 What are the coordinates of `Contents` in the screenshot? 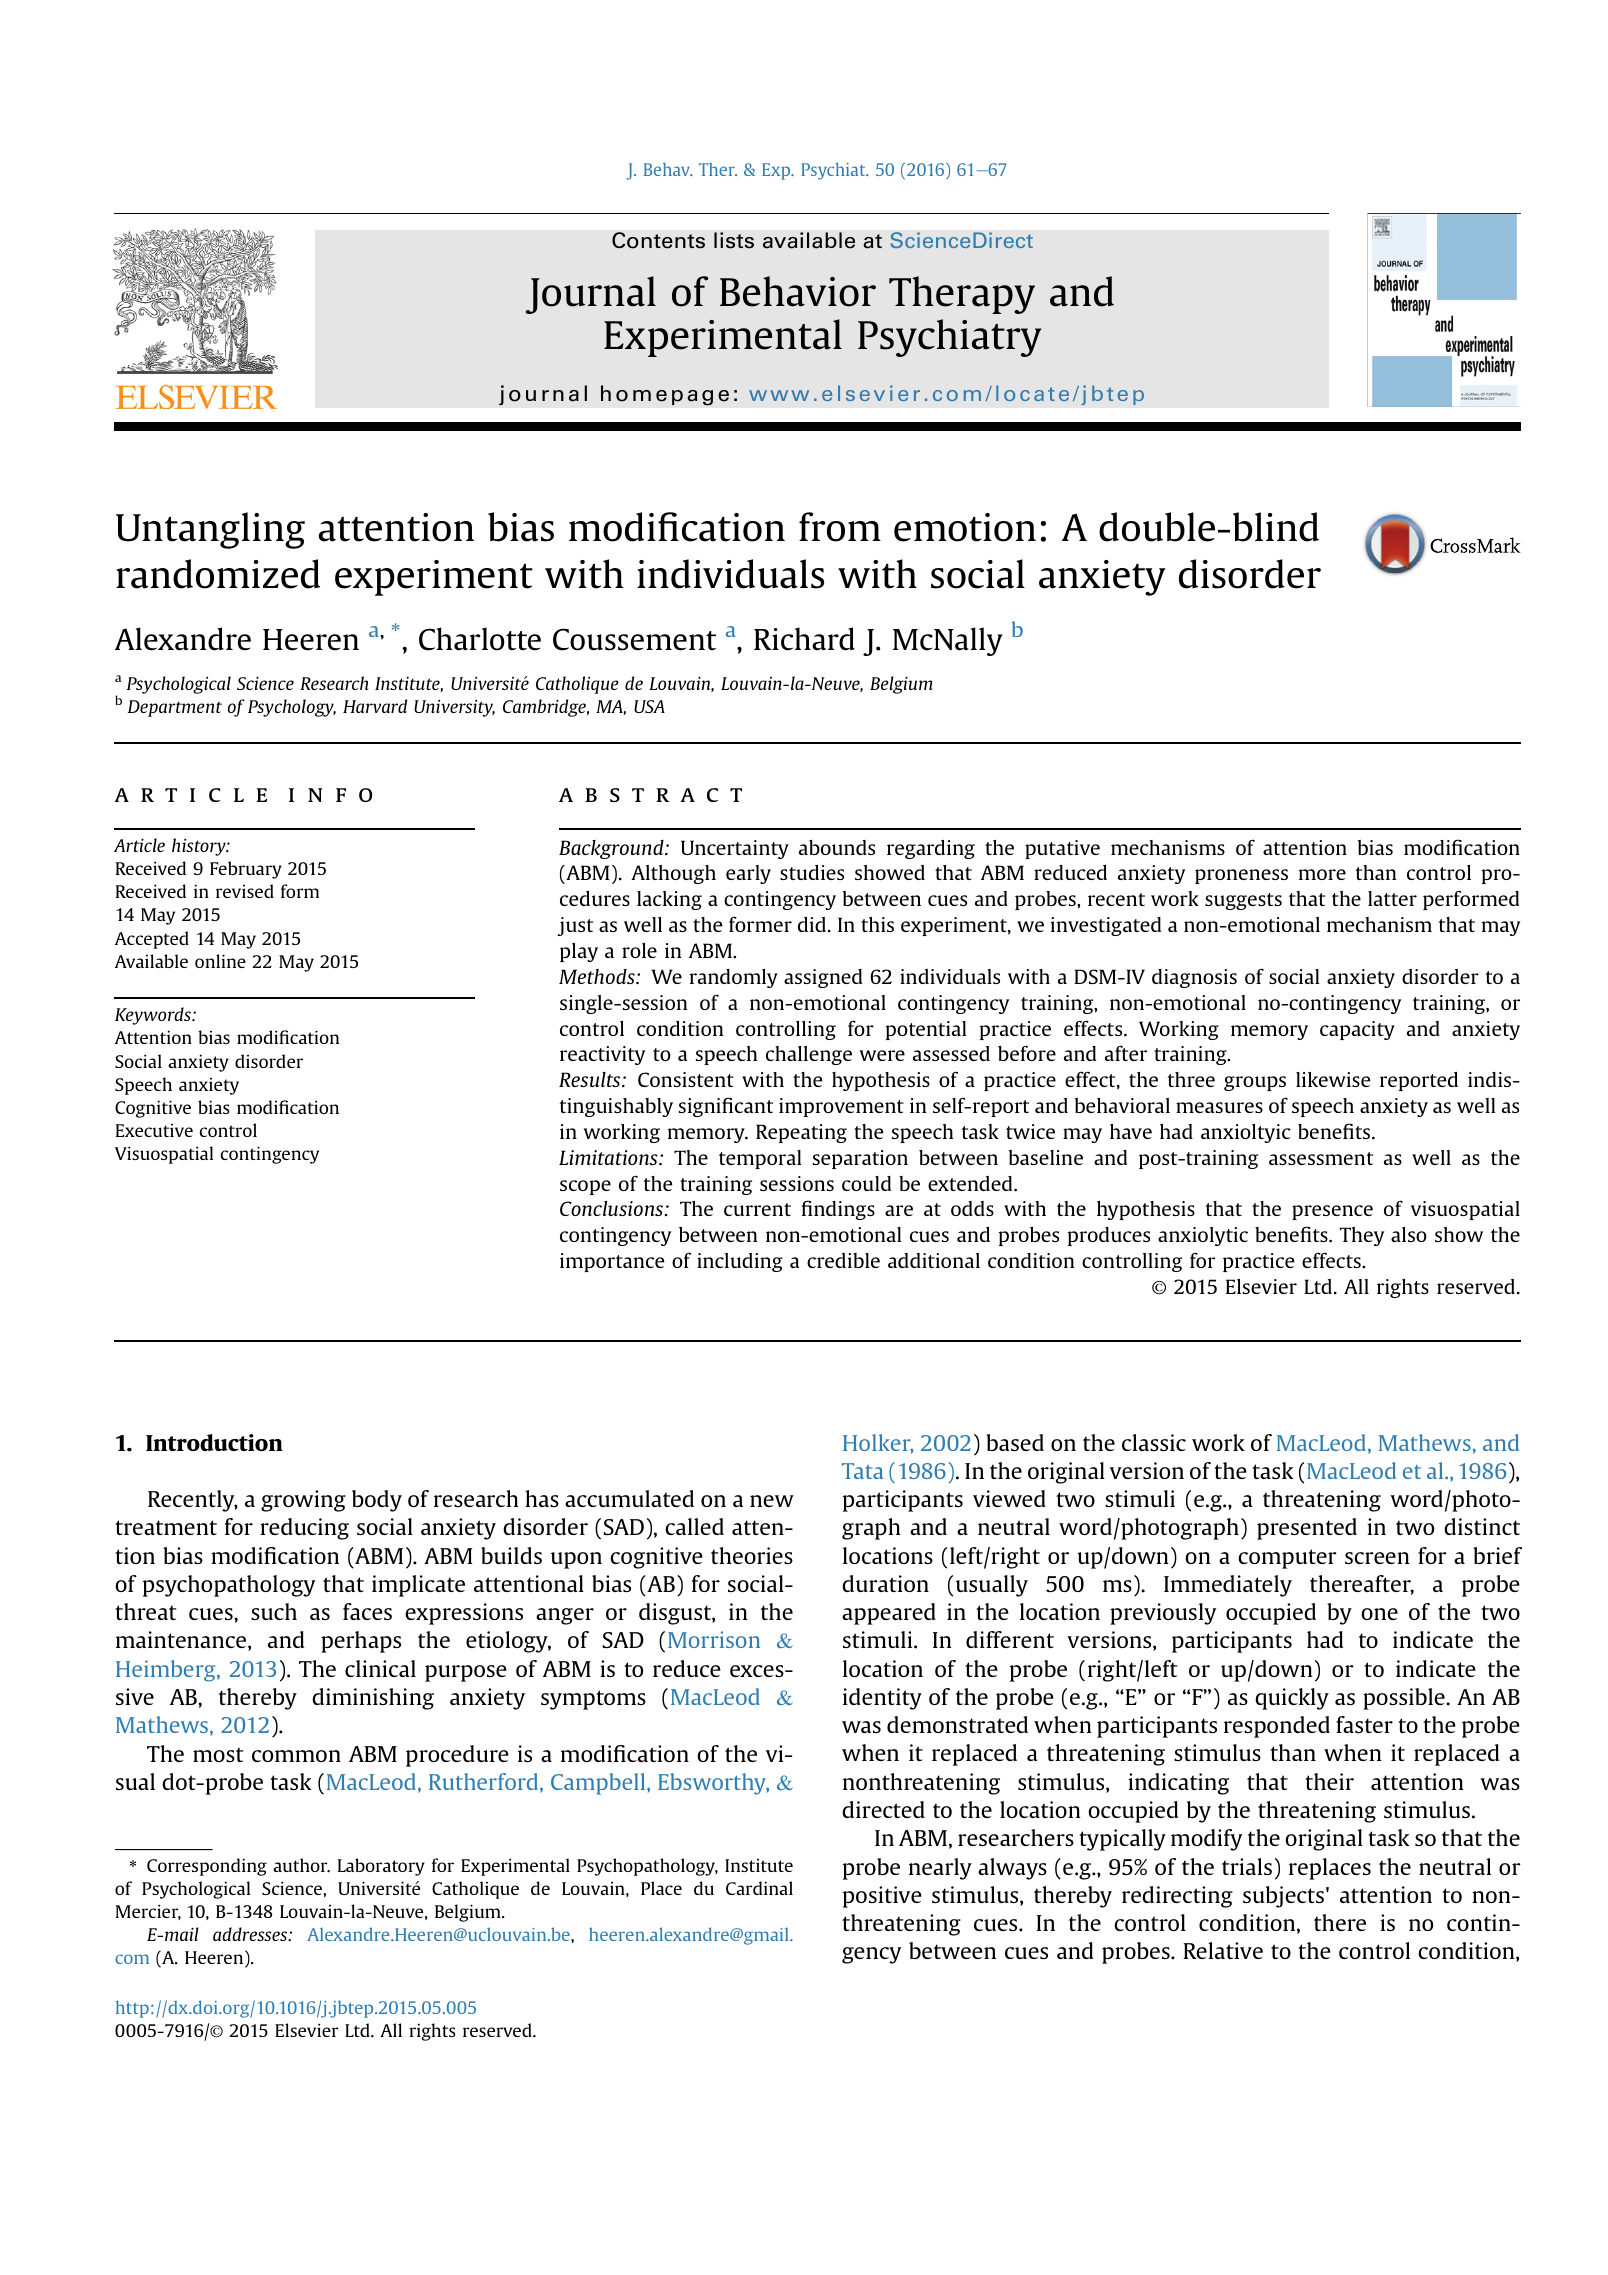 It's located at (658, 240).
